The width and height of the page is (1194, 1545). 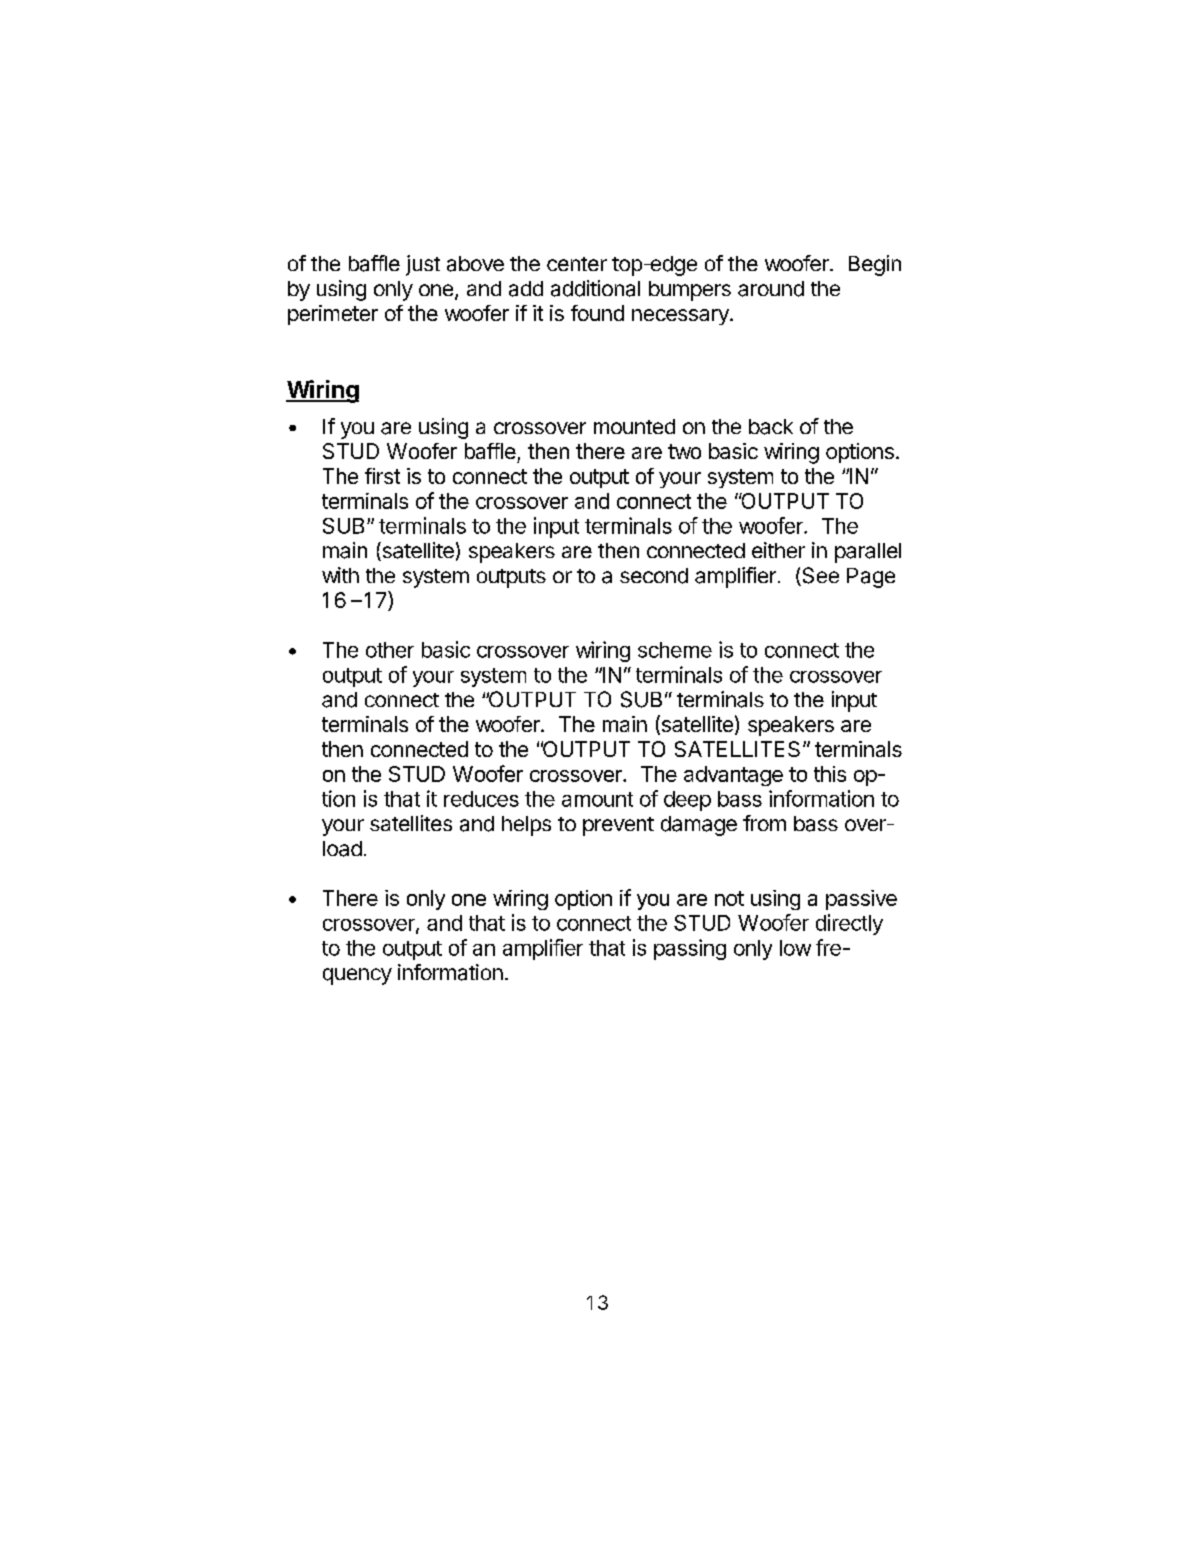 What do you see at coordinates (340, 575) in the page?
I see `with` at bounding box center [340, 575].
